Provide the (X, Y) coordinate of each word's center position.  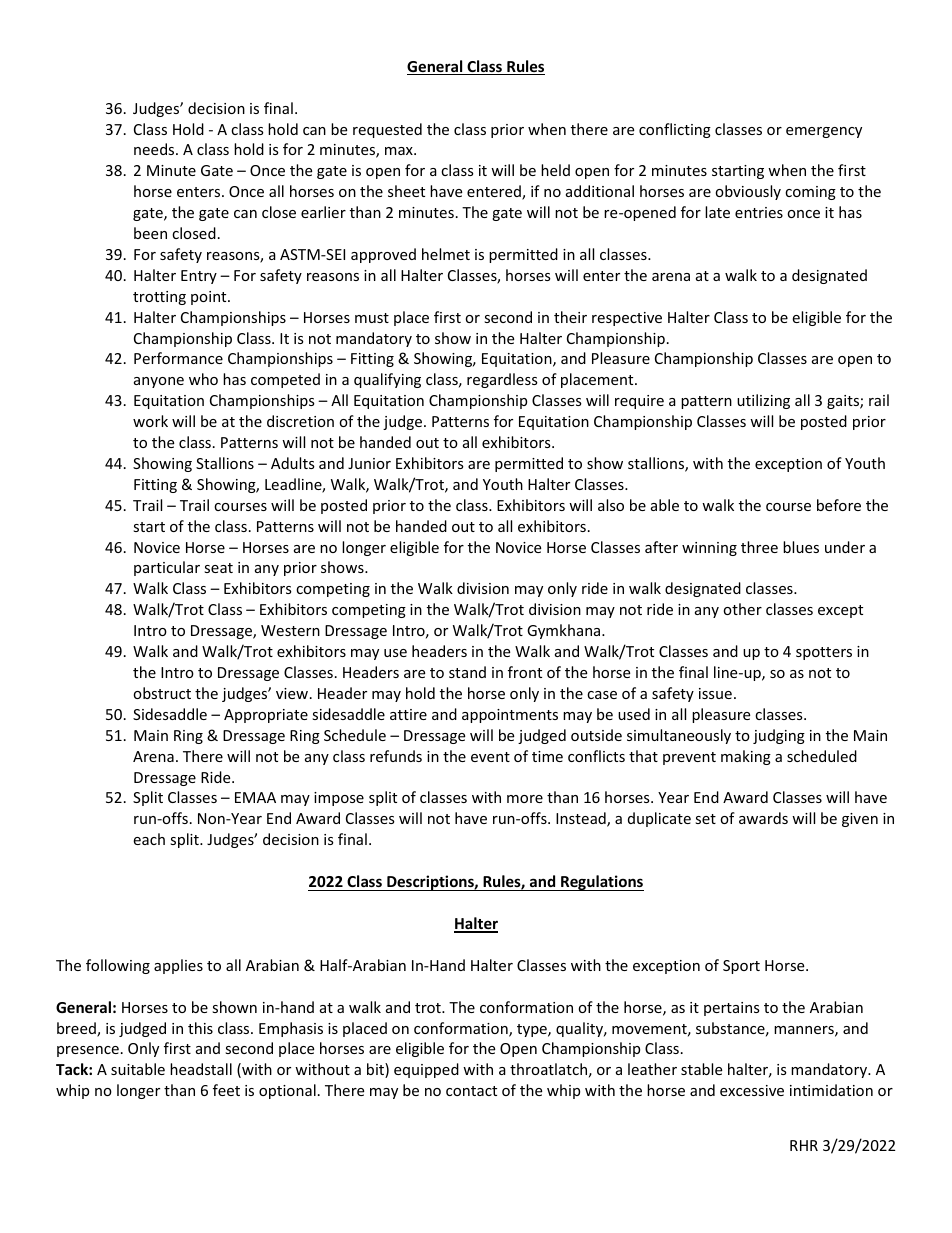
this (200, 1028)
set (705, 819)
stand (467, 672)
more (525, 799)
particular (167, 568)
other (742, 609)
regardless (502, 380)
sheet (406, 191)
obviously (748, 192)
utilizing (763, 401)
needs (155, 149)
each (149, 839)
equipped (426, 1070)
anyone (159, 382)
